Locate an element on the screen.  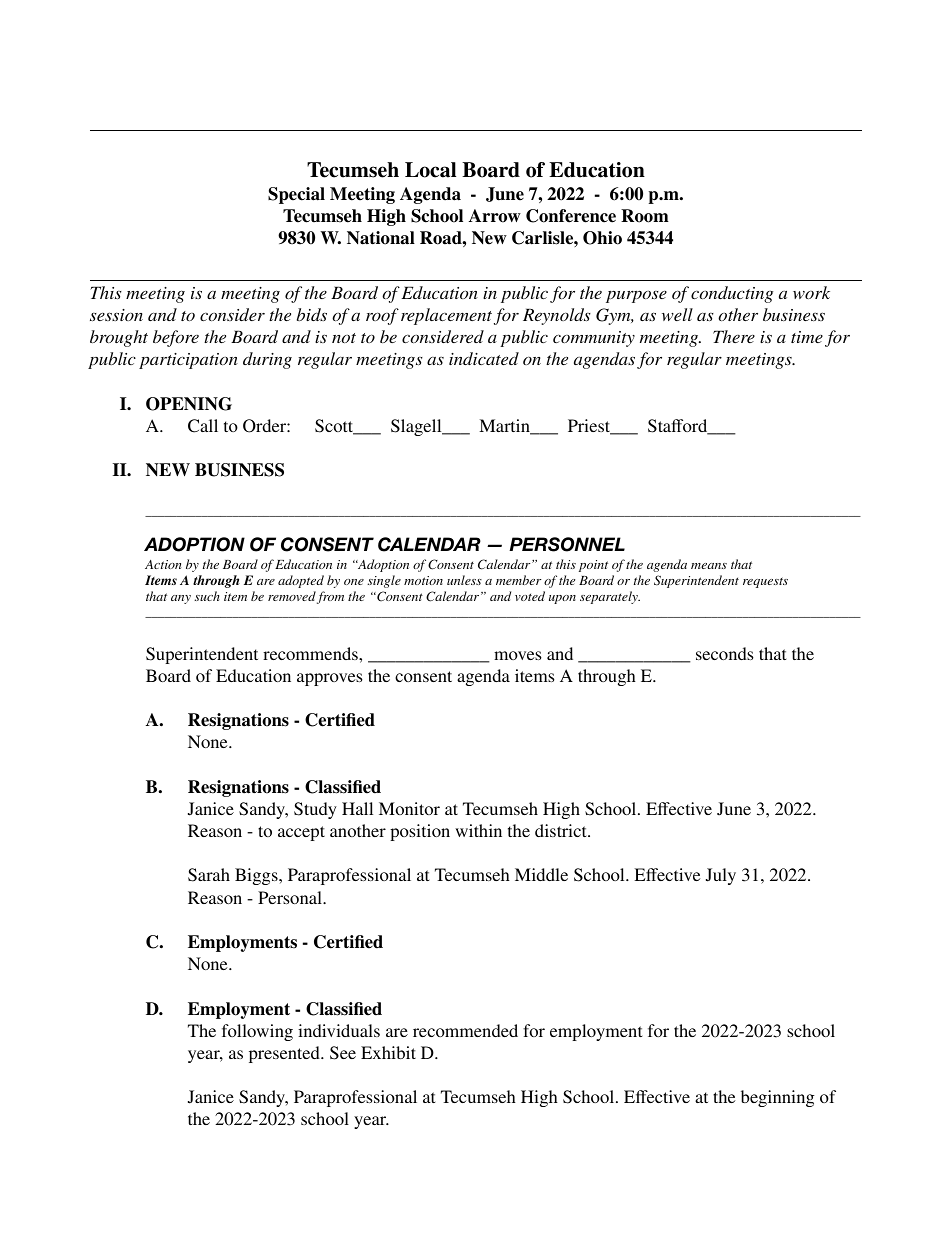
Special is located at coordinates (296, 195).
